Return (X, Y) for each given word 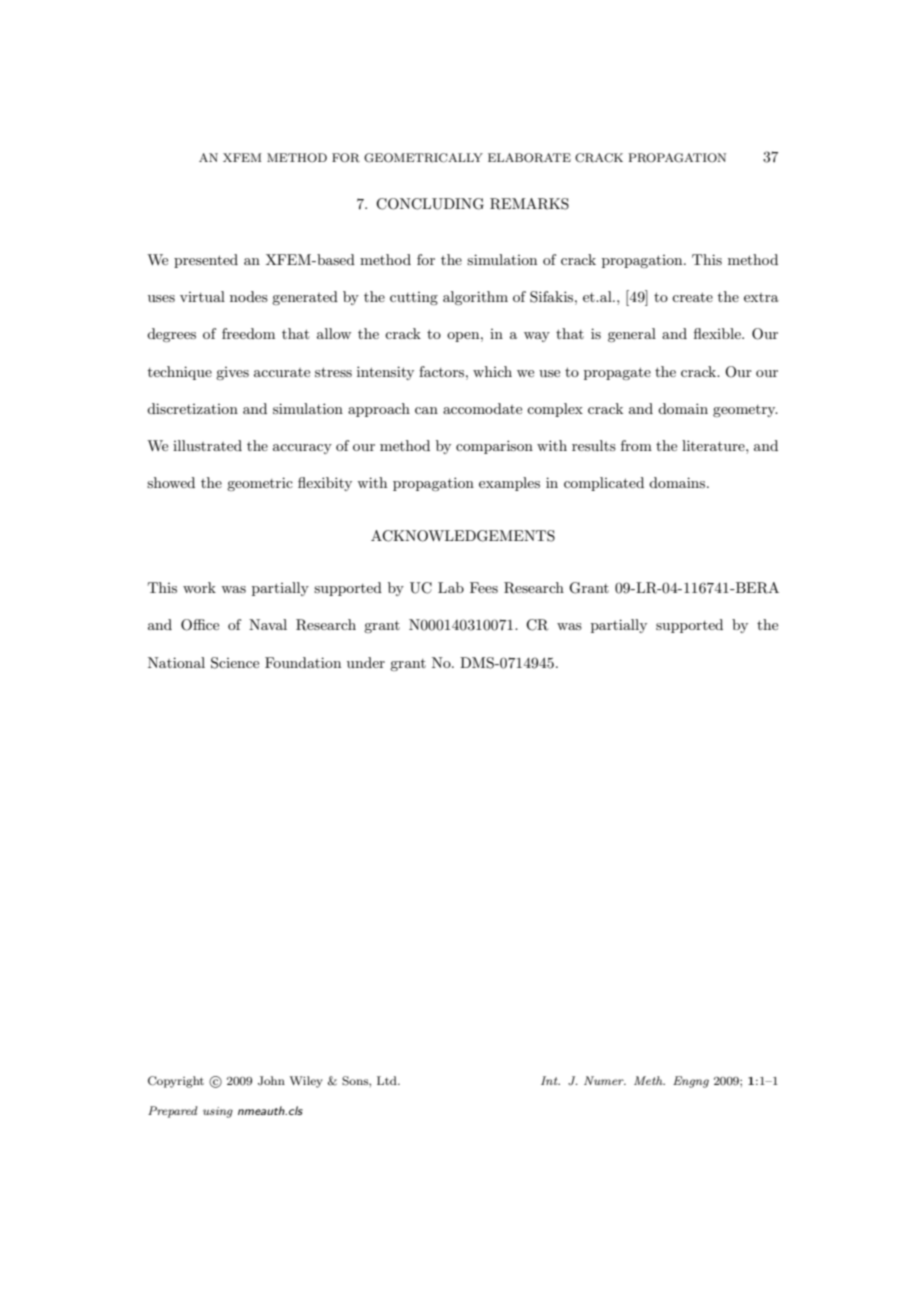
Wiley (306, 1082)
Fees (484, 587)
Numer (605, 1080)
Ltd (388, 1080)
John (271, 1081)
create (692, 297)
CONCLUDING (430, 204)
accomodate (482, 408)
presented (206, 261)
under (366, 662)
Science (235, 663)
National (176, 662)
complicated (604, 484)
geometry (745, 411)
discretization (192, 408)
